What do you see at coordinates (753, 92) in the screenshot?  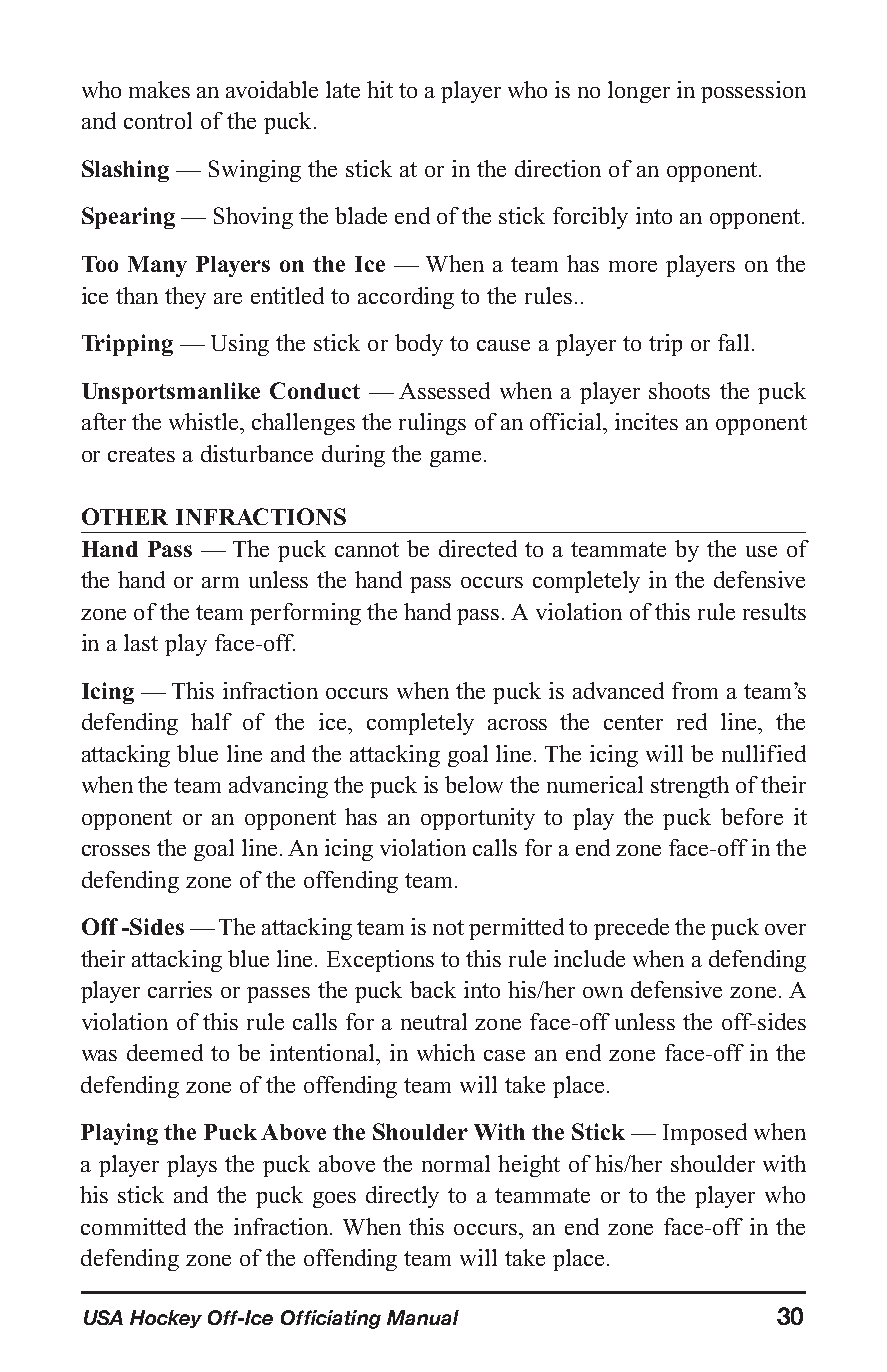 I see `possession` at bounding box center [753, 92].
